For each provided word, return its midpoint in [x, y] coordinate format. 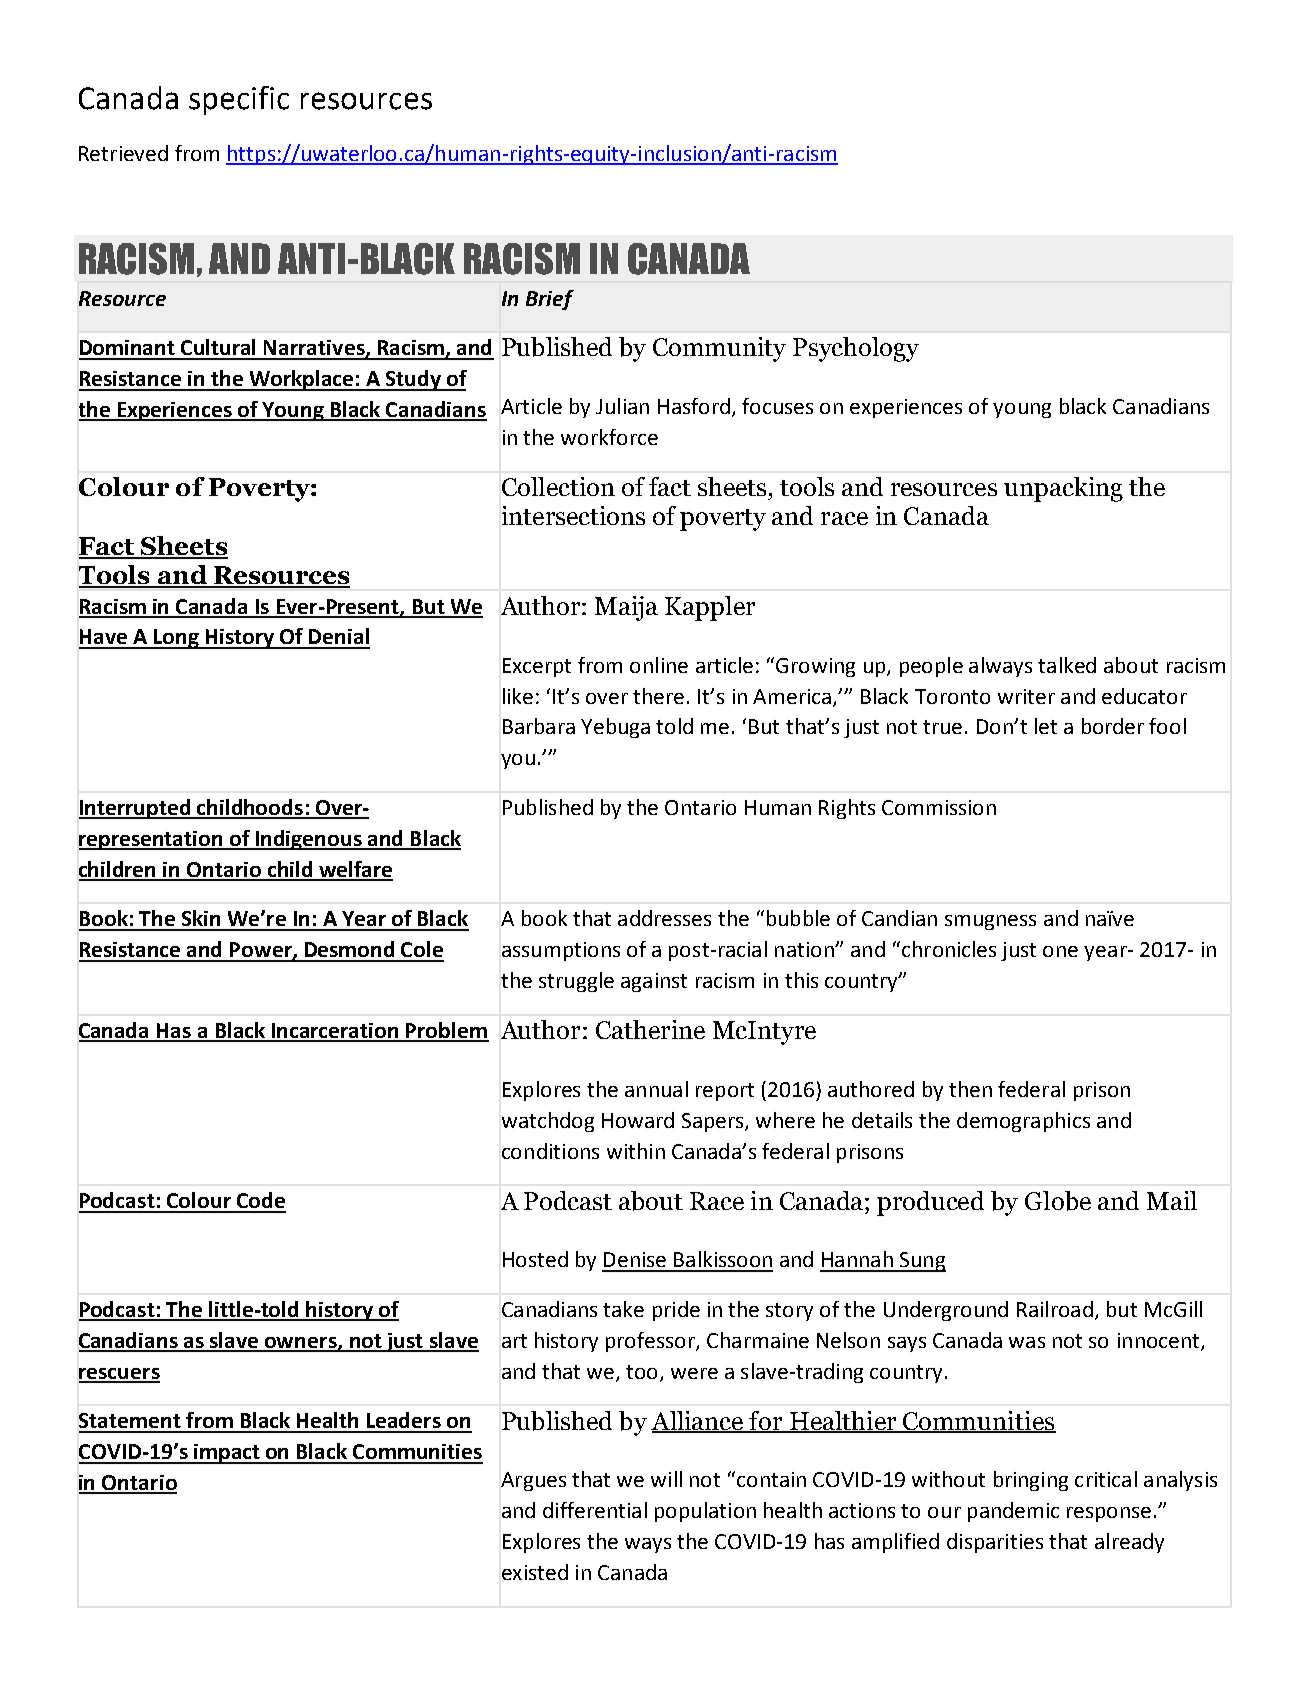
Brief [550, 300]
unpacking [1063, 489]
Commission [939, 807]
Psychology [856, 349]
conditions [550, 1151]
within [636, 1151]
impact [227, 1454]
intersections [573, 515]
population [705, 1512]
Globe [1058, 1201]
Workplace [301, 380]
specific [239, 100]
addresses [664, 918]
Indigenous [309, 840]
